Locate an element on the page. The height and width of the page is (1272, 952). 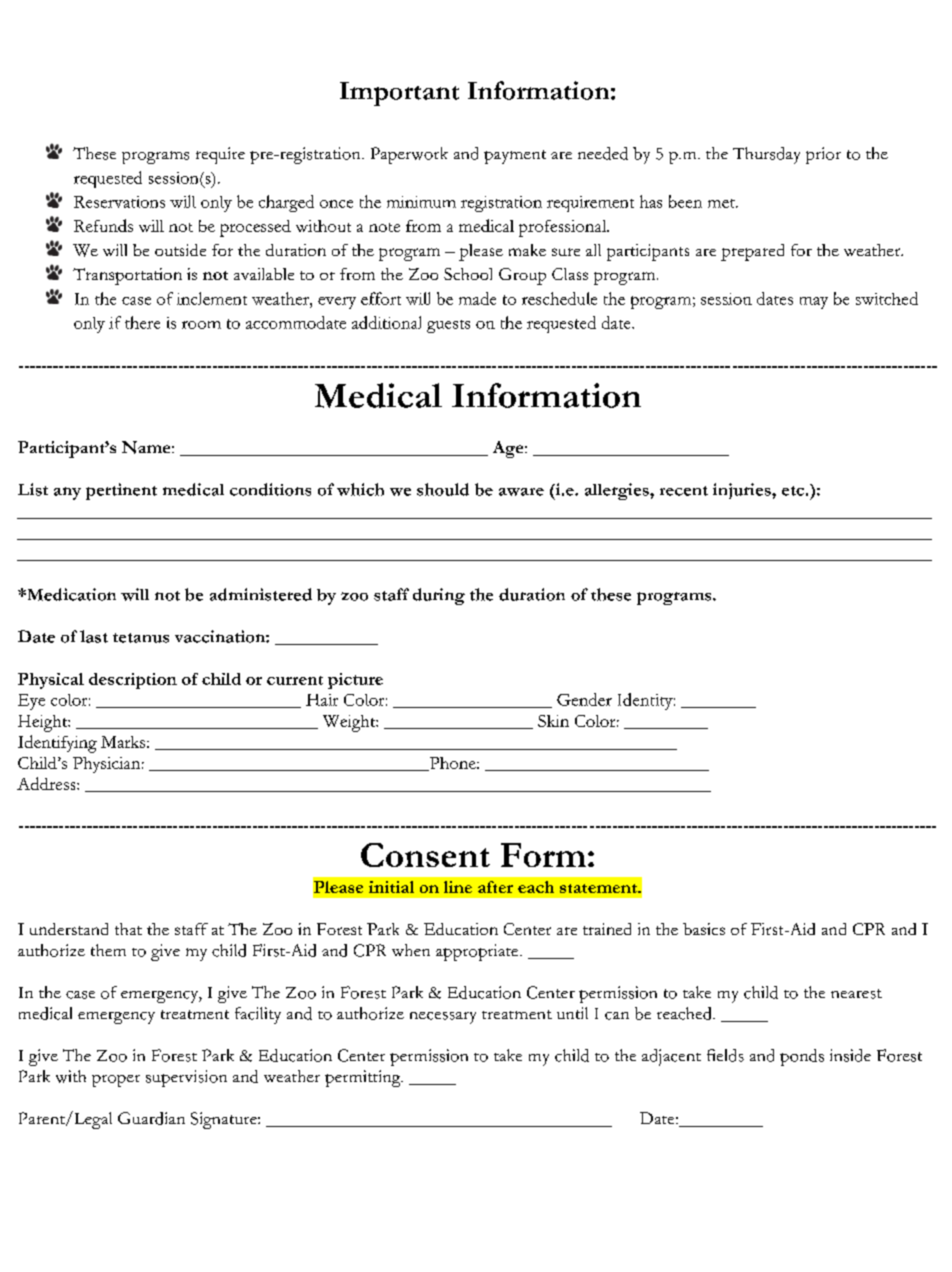
permitting is located at coordinates (364, 1078).
